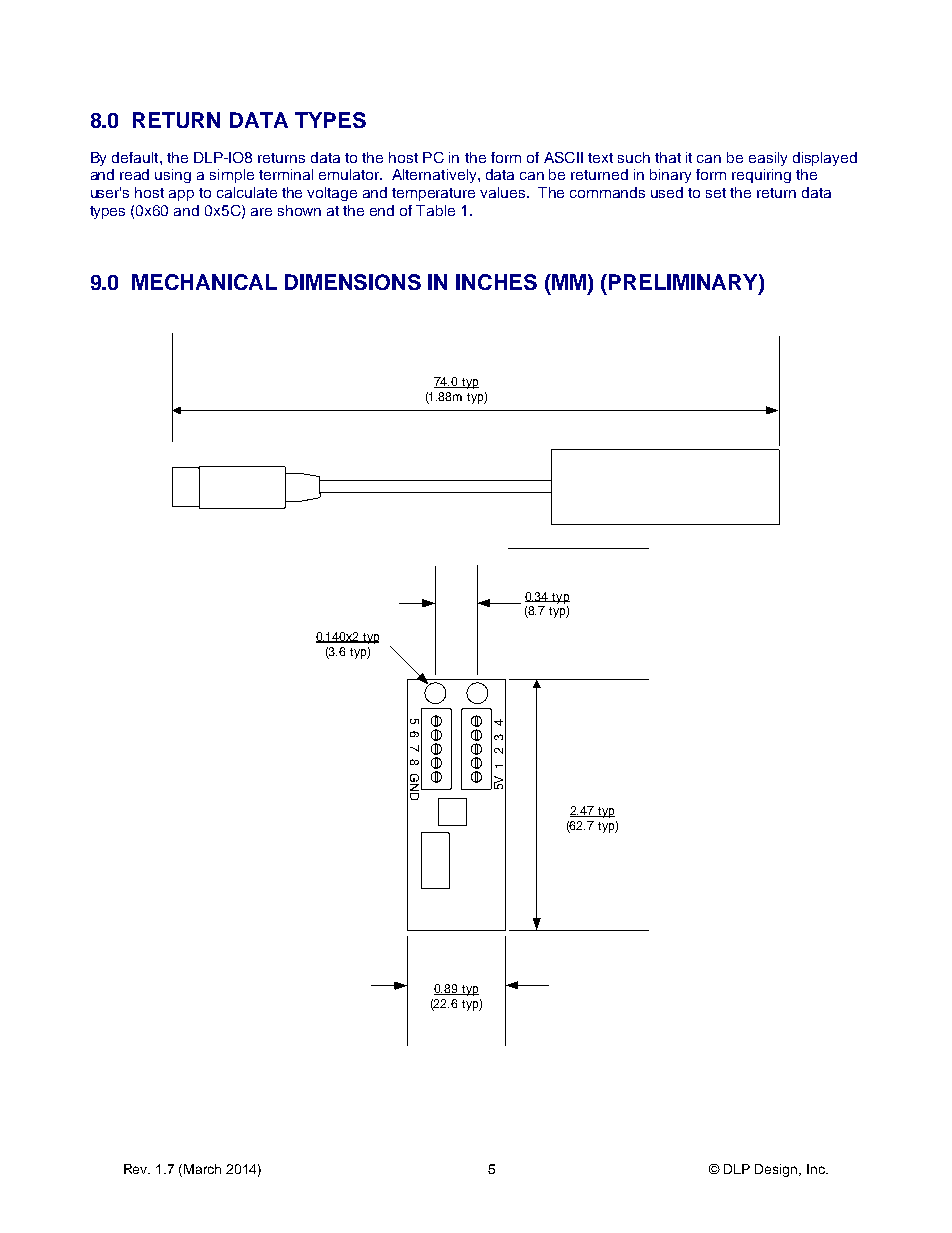  I want to click on March, so click(202, 1169).
